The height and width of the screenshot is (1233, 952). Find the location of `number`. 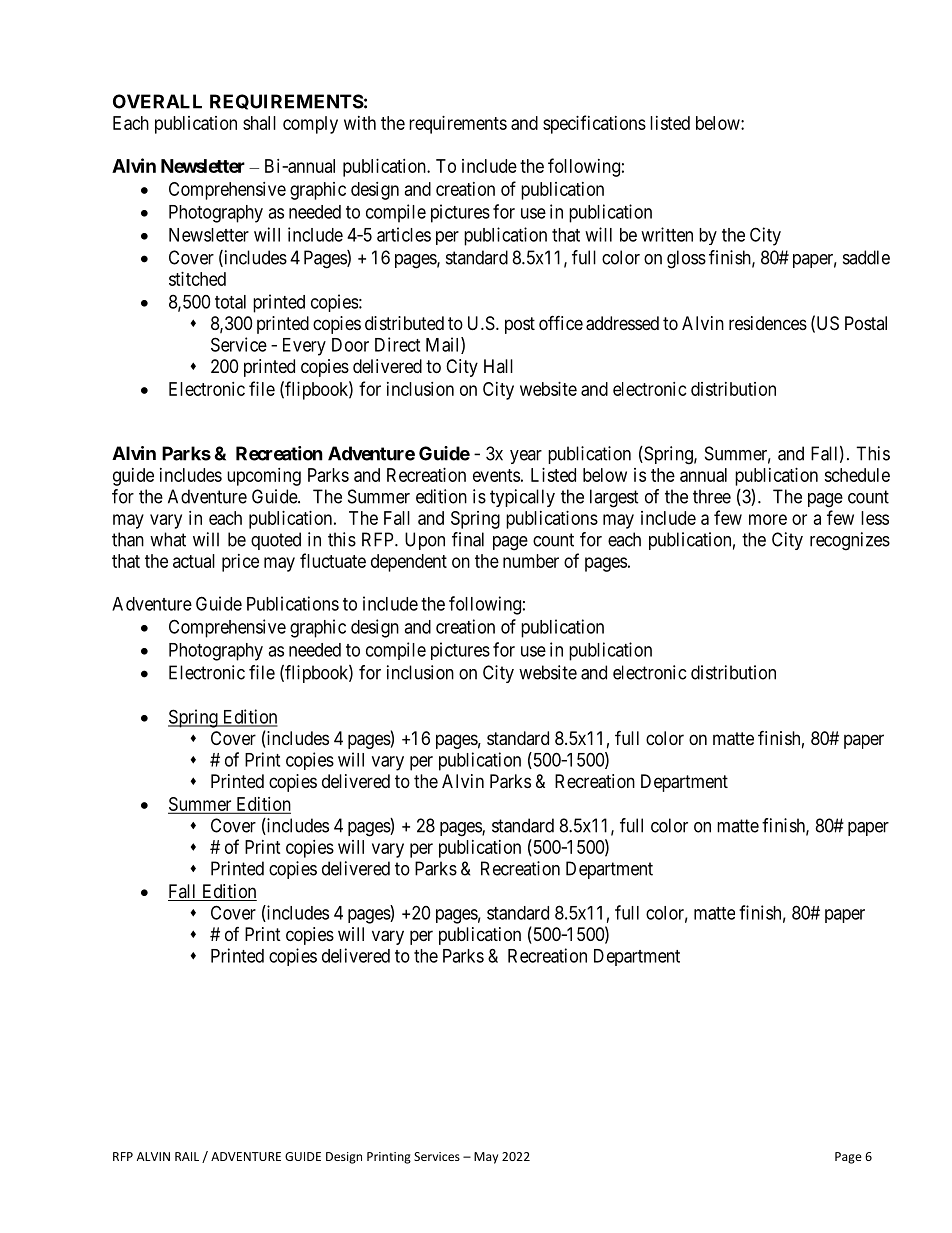

number is located at coordinates (531, 561).
